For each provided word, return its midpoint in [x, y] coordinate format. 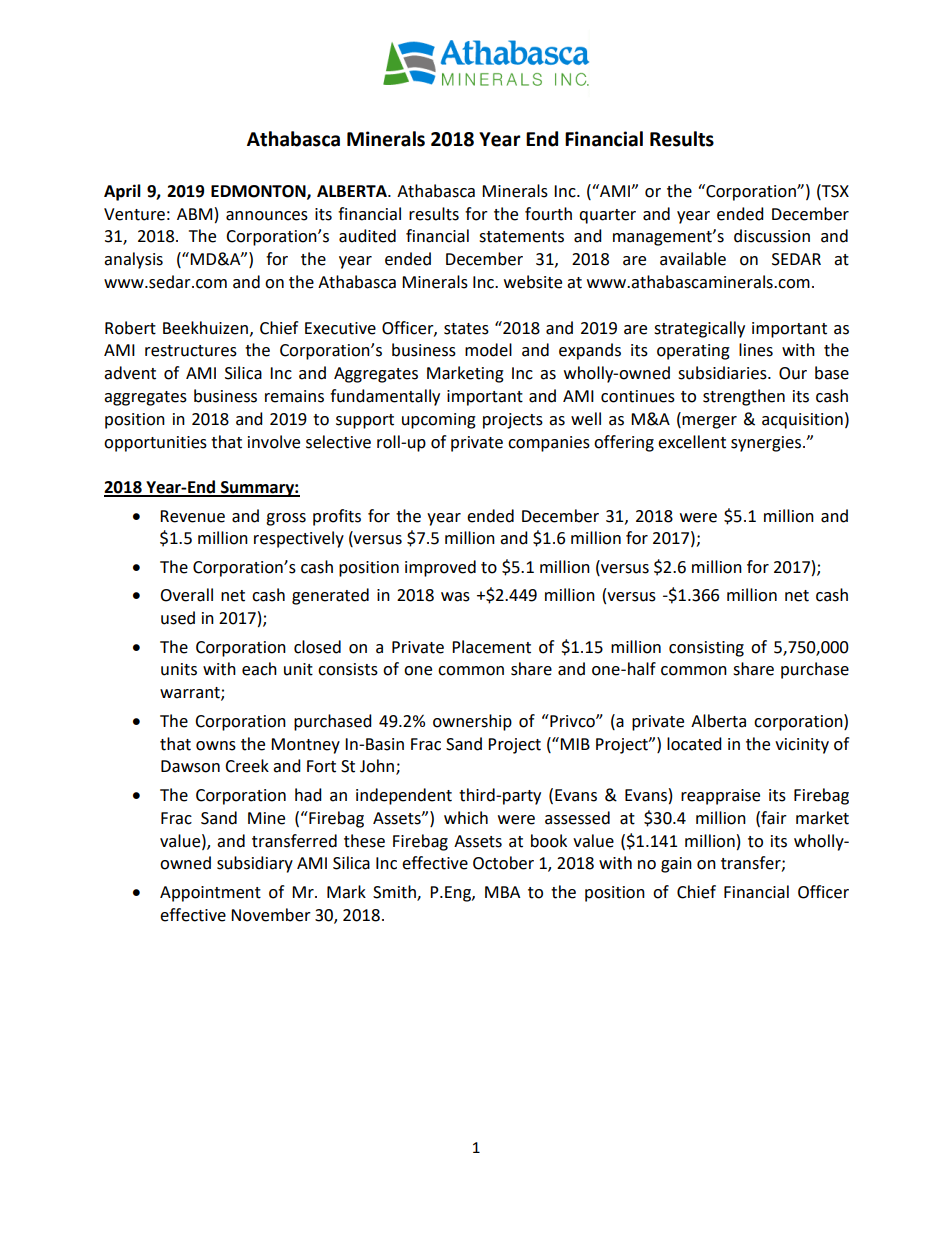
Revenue [192, 516]
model [488, 350]
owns [216, 746]
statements [521, 237]
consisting [706, 649]
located [694, 744]
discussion [772, 236]
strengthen [744, 397]
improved [440, 568]
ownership [472, 722]
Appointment [210, 894]
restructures [191, 351]
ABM [194, 214]
